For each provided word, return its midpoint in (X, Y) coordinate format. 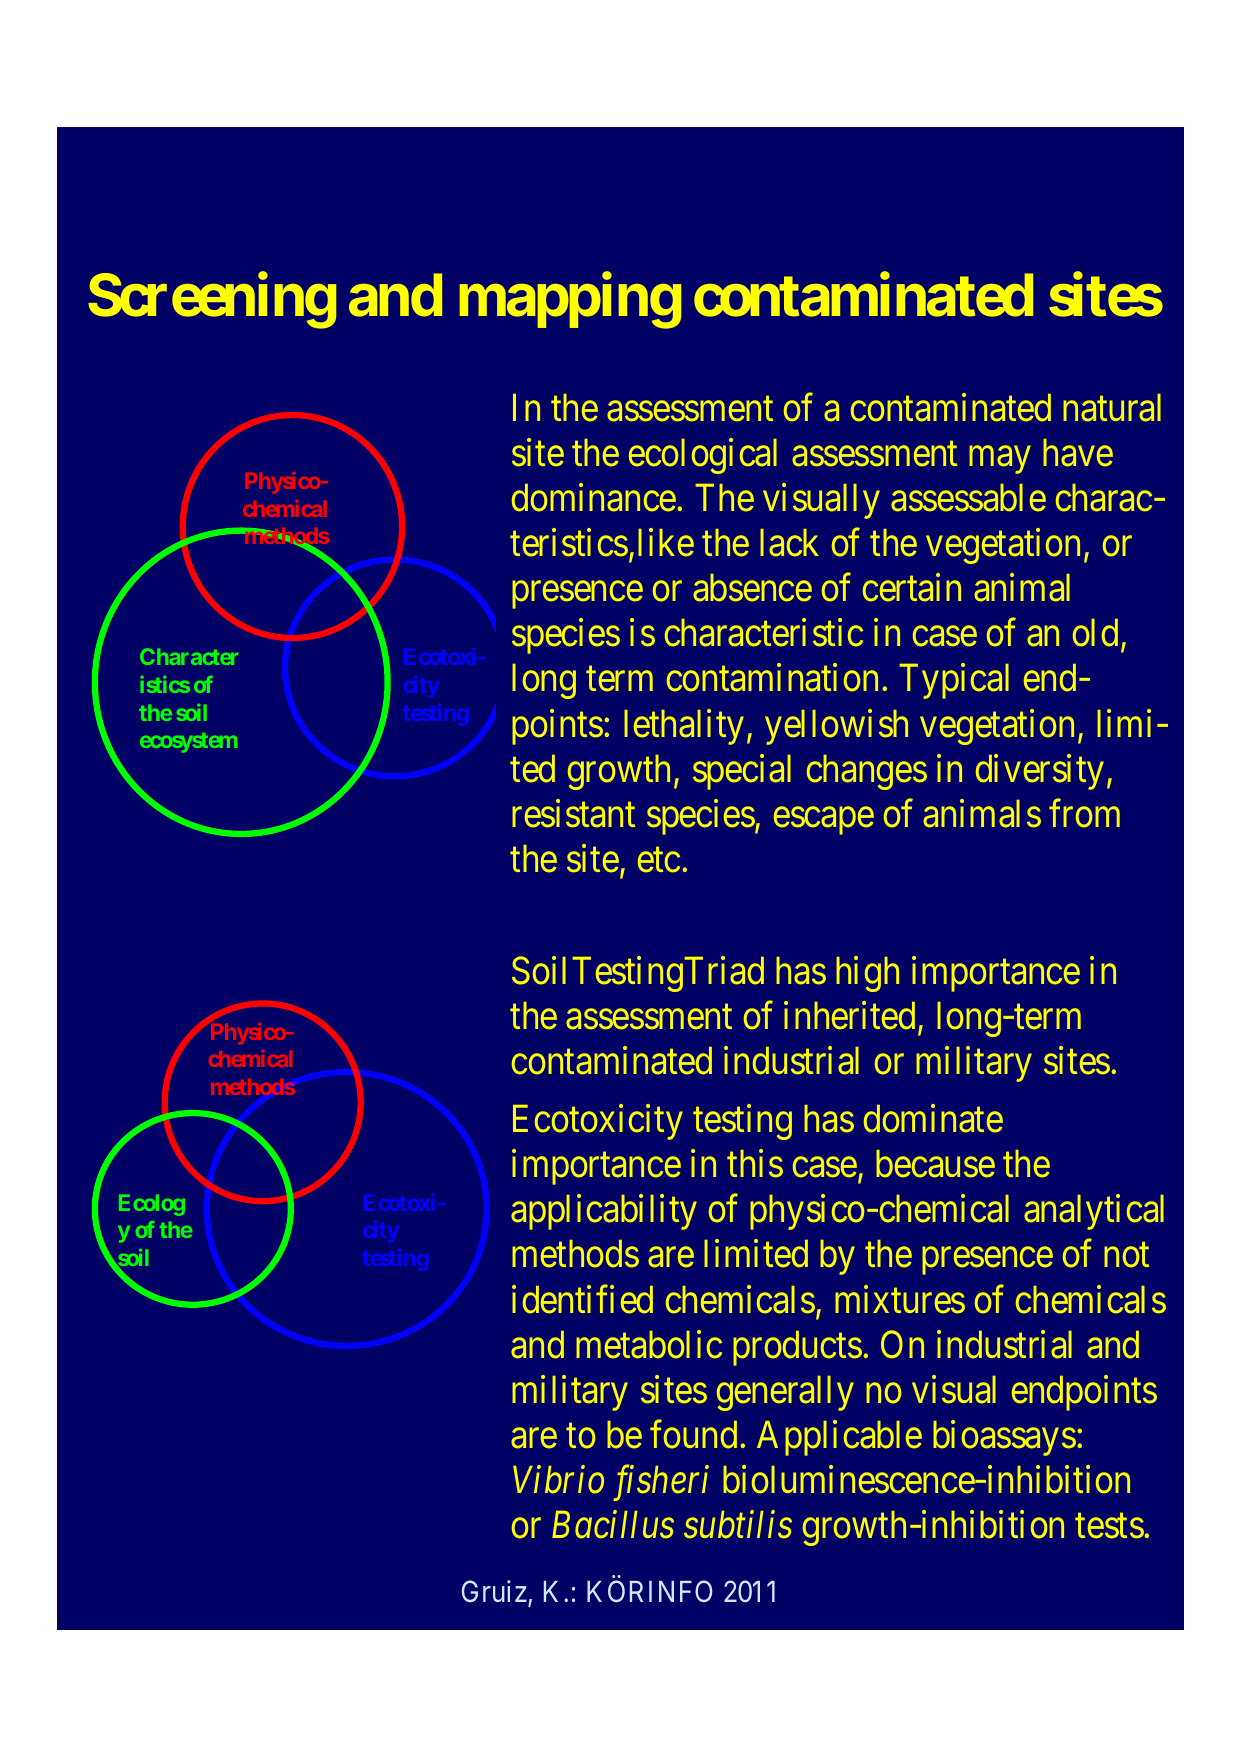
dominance (594, 497)
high (867, 974)
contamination (772, 678)
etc (659, 860)
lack (789, 543)
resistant (573, 813)
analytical (1094, 1212)
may (999, 460)
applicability (604, 1212)
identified (582, 1299)
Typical (954, 681)
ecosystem (188, 742)
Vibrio (558, 1479)
